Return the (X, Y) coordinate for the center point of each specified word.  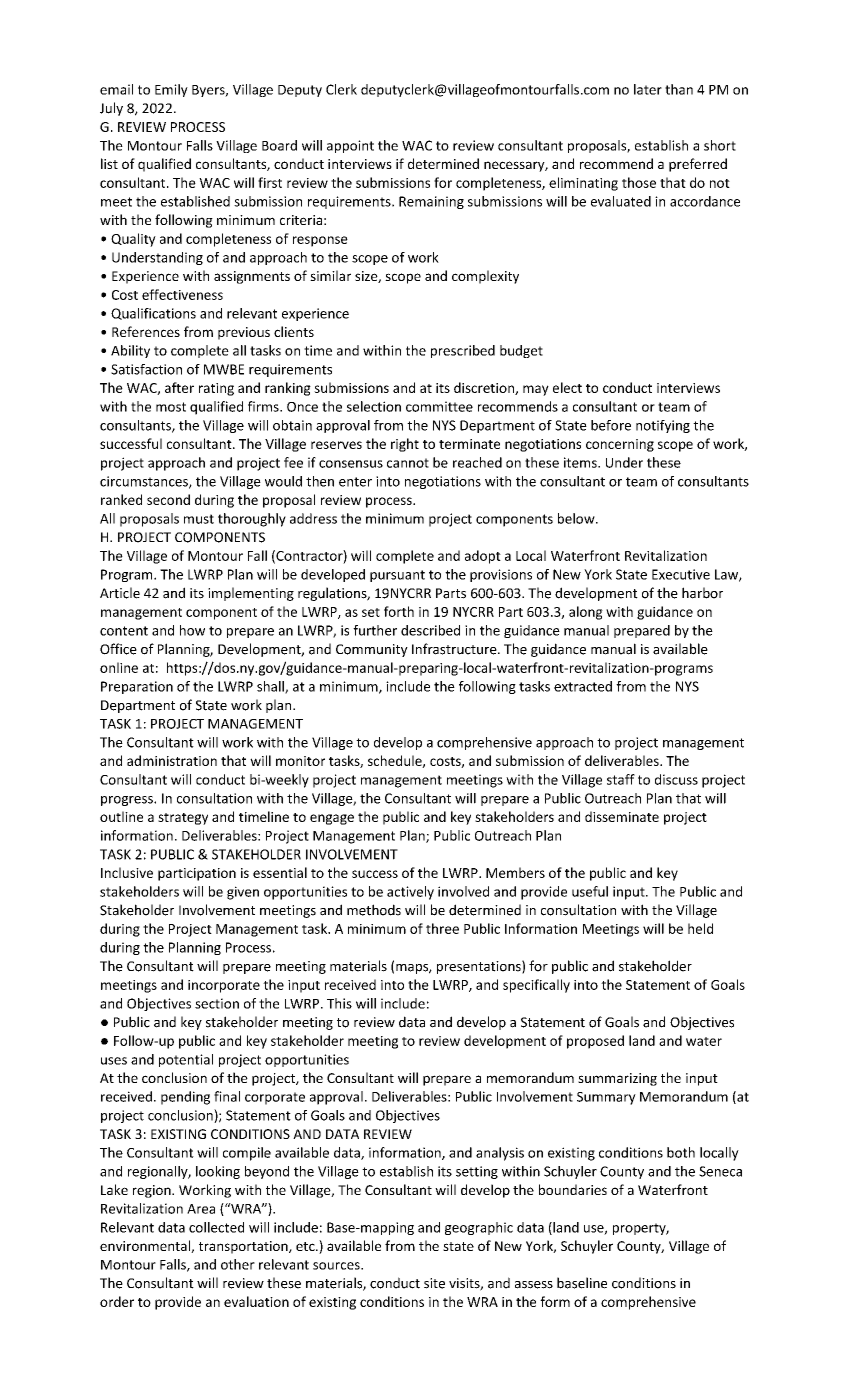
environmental (146, 1246)
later (648, 89)
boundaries (573, 1189)
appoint (350, 146)
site (434, 1283)
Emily (171, 90)
